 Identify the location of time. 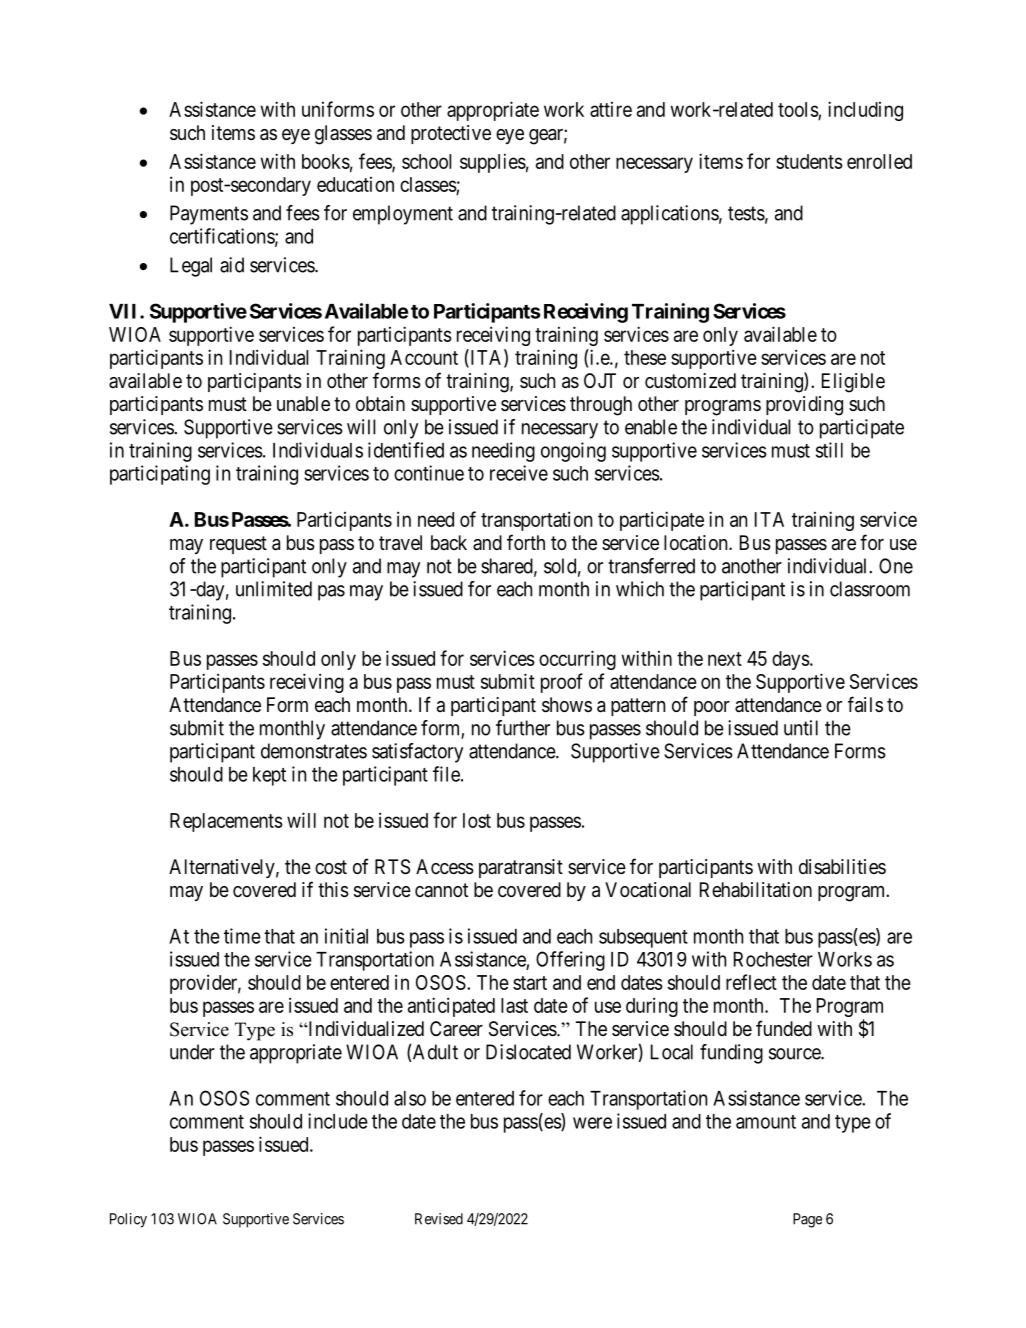
(242, 936).
